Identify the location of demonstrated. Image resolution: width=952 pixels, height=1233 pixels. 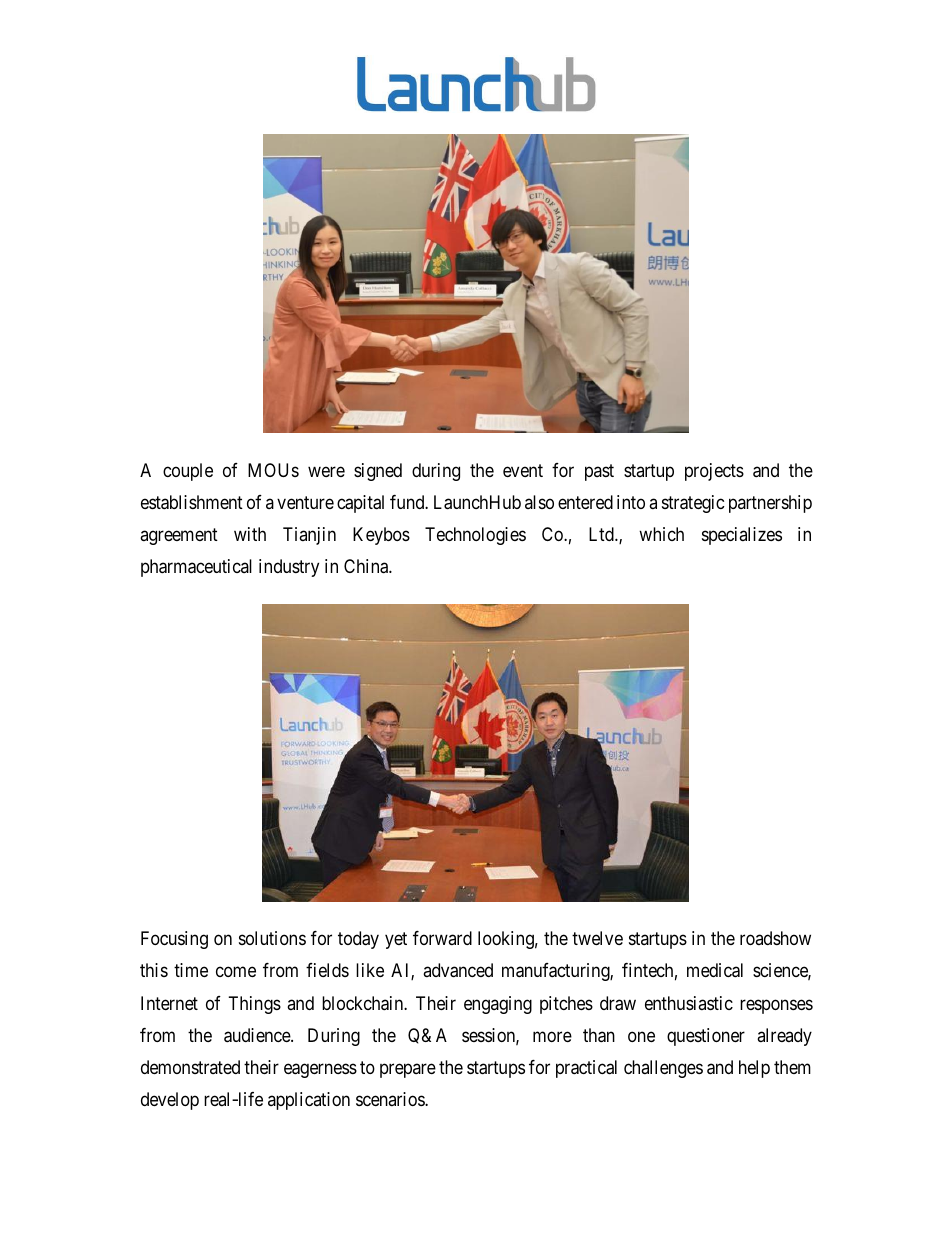
(190, 1067).
